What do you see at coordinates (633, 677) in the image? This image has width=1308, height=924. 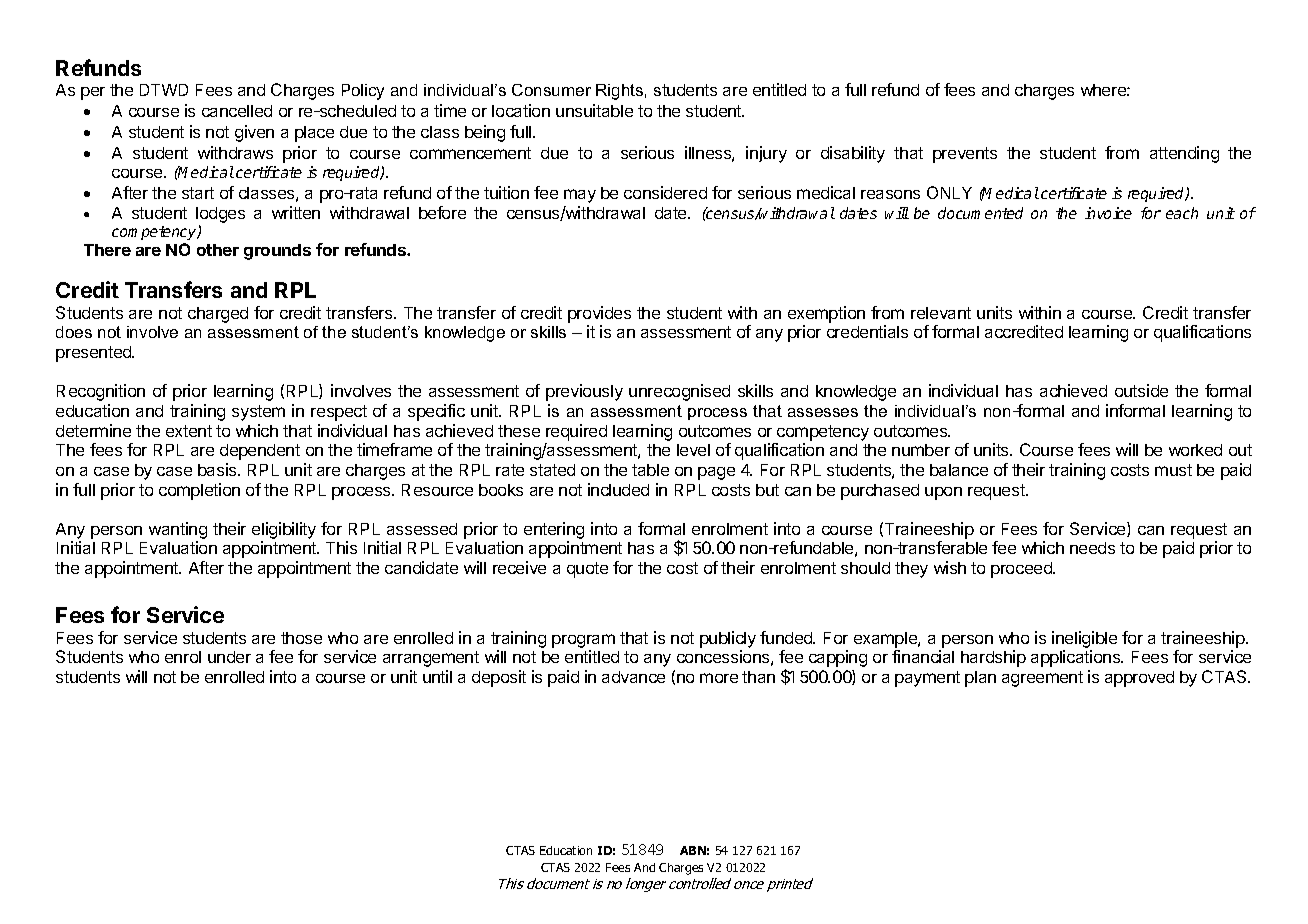 I see `advance` at bounding box center [633, 677].
